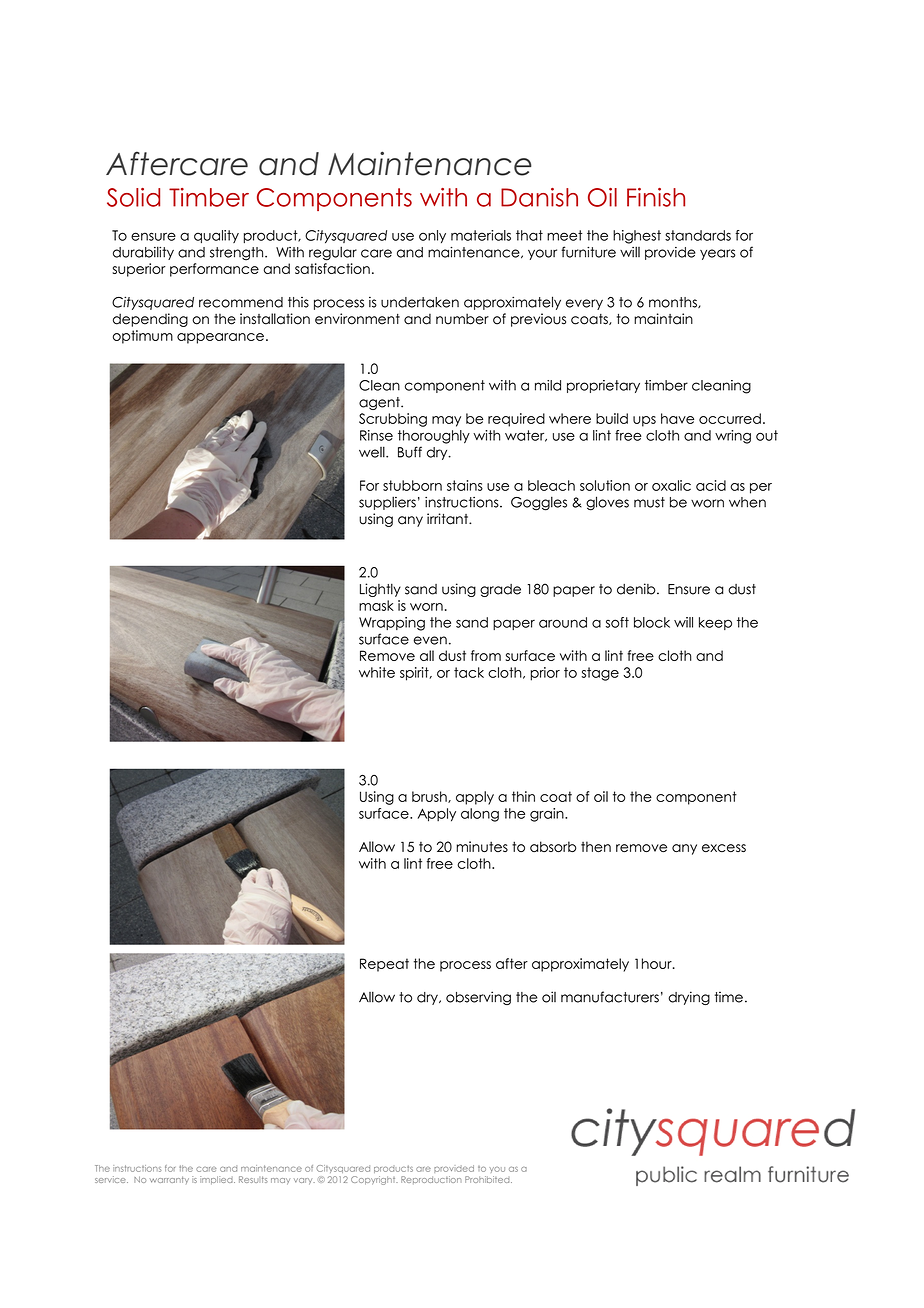  I want to click on tack, so click(469, 672).
